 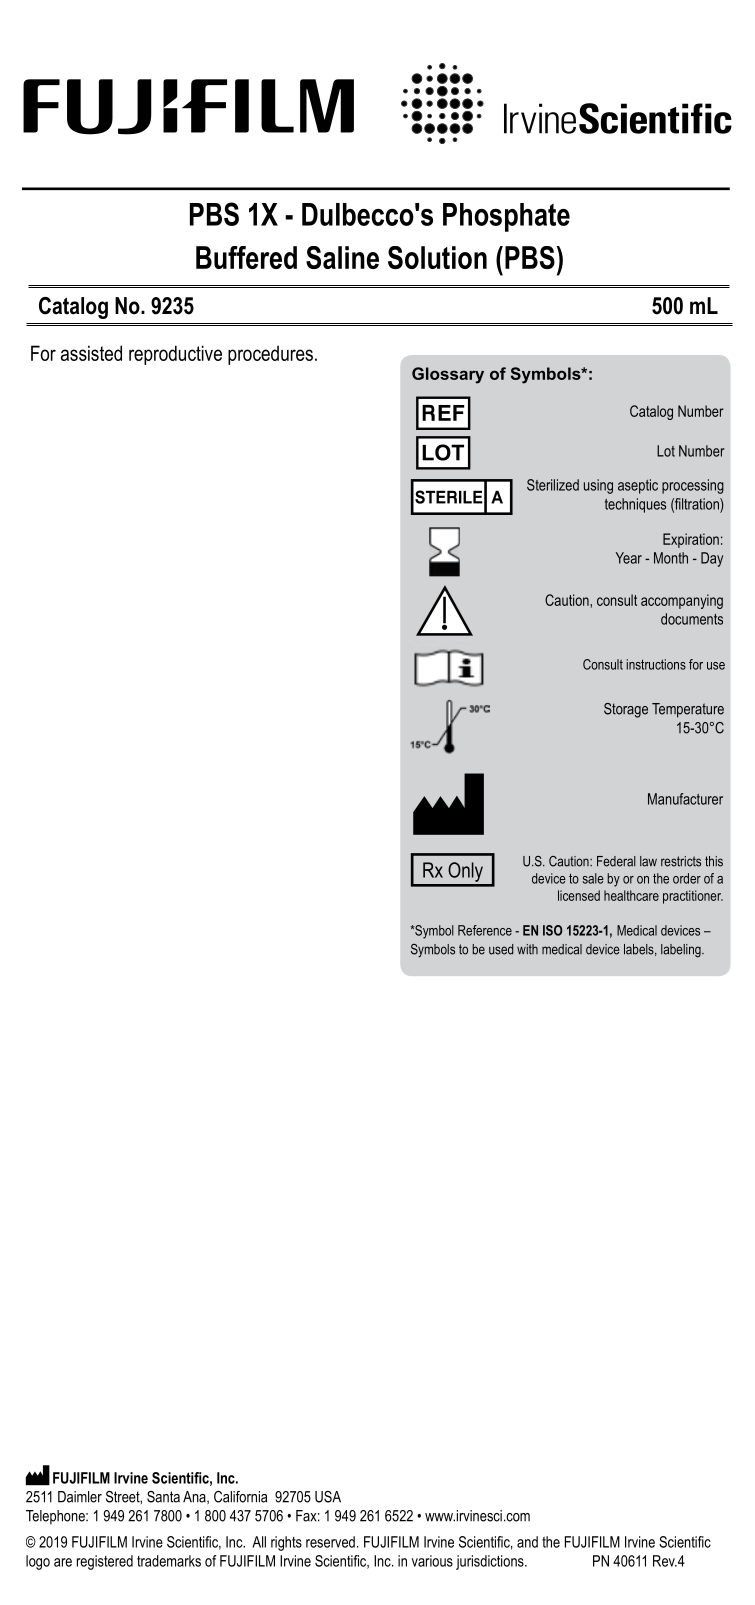 What do you see at coordinates (91, 353) in the screenshot?
I see `assisted` at bounding box center [91, 353].
